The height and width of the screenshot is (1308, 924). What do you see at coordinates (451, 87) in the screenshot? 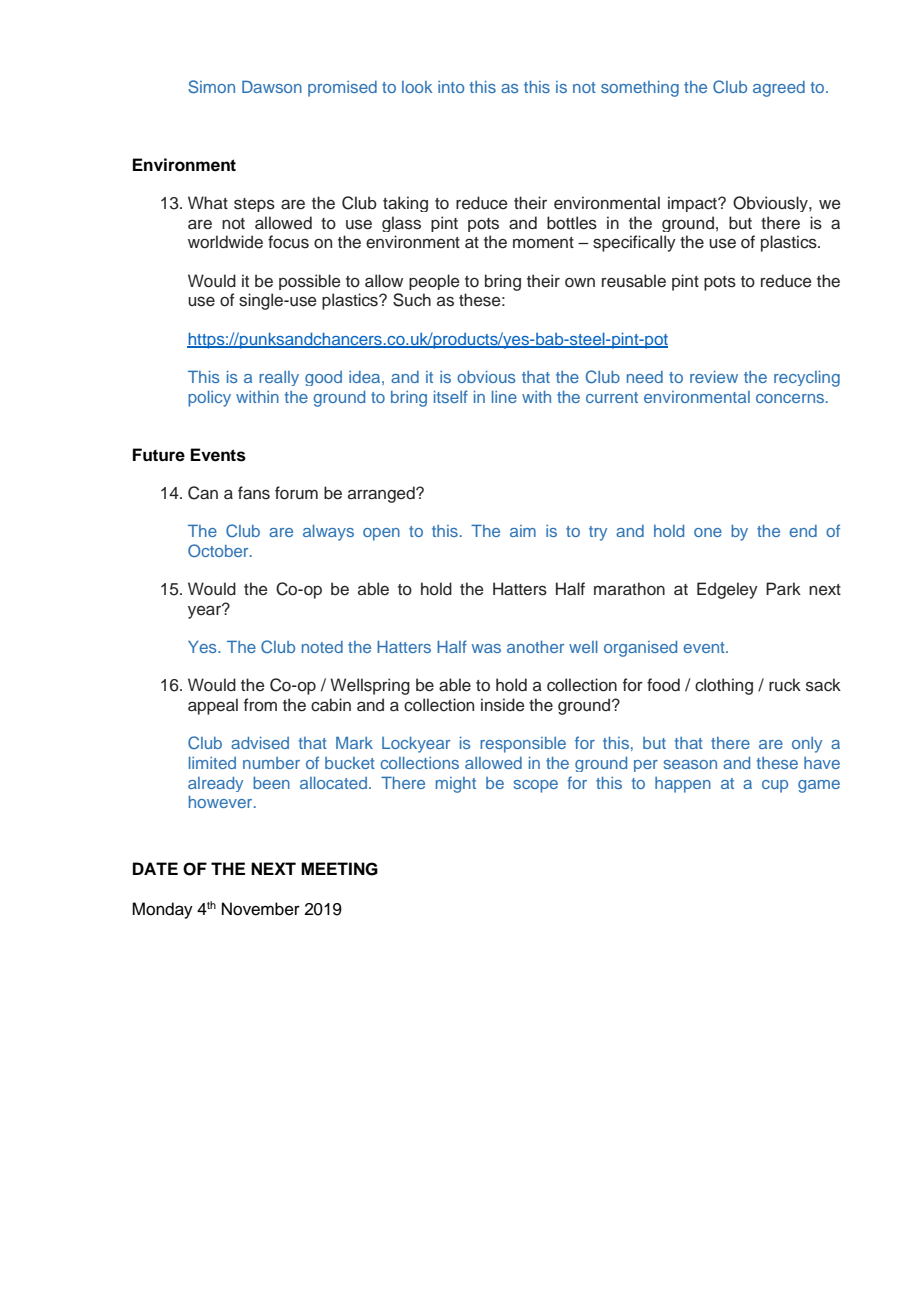
I see `into` at bounding box center [451, 87].
